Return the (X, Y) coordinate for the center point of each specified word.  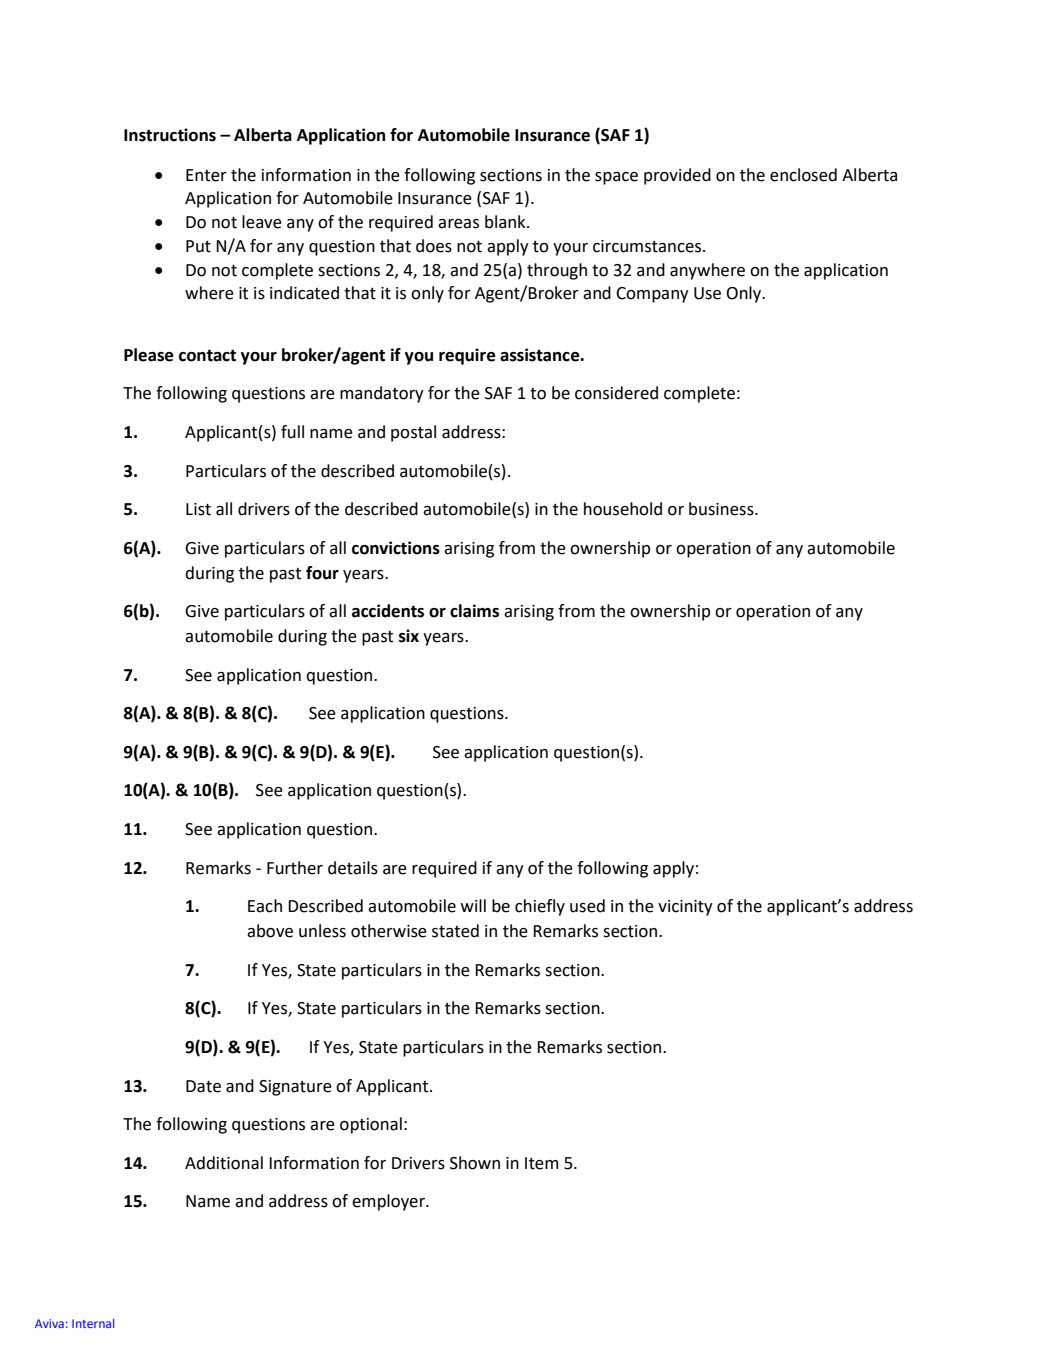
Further (295, 868)
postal (413, 433)
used (587, 906)
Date (203, 1086)
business (722, 509)
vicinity (685, 908)
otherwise (389, 931)
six (409, 636)
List (198, 509)
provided (677, 176)
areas (458, 224)
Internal (93, 1323)
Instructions (170, 135)
